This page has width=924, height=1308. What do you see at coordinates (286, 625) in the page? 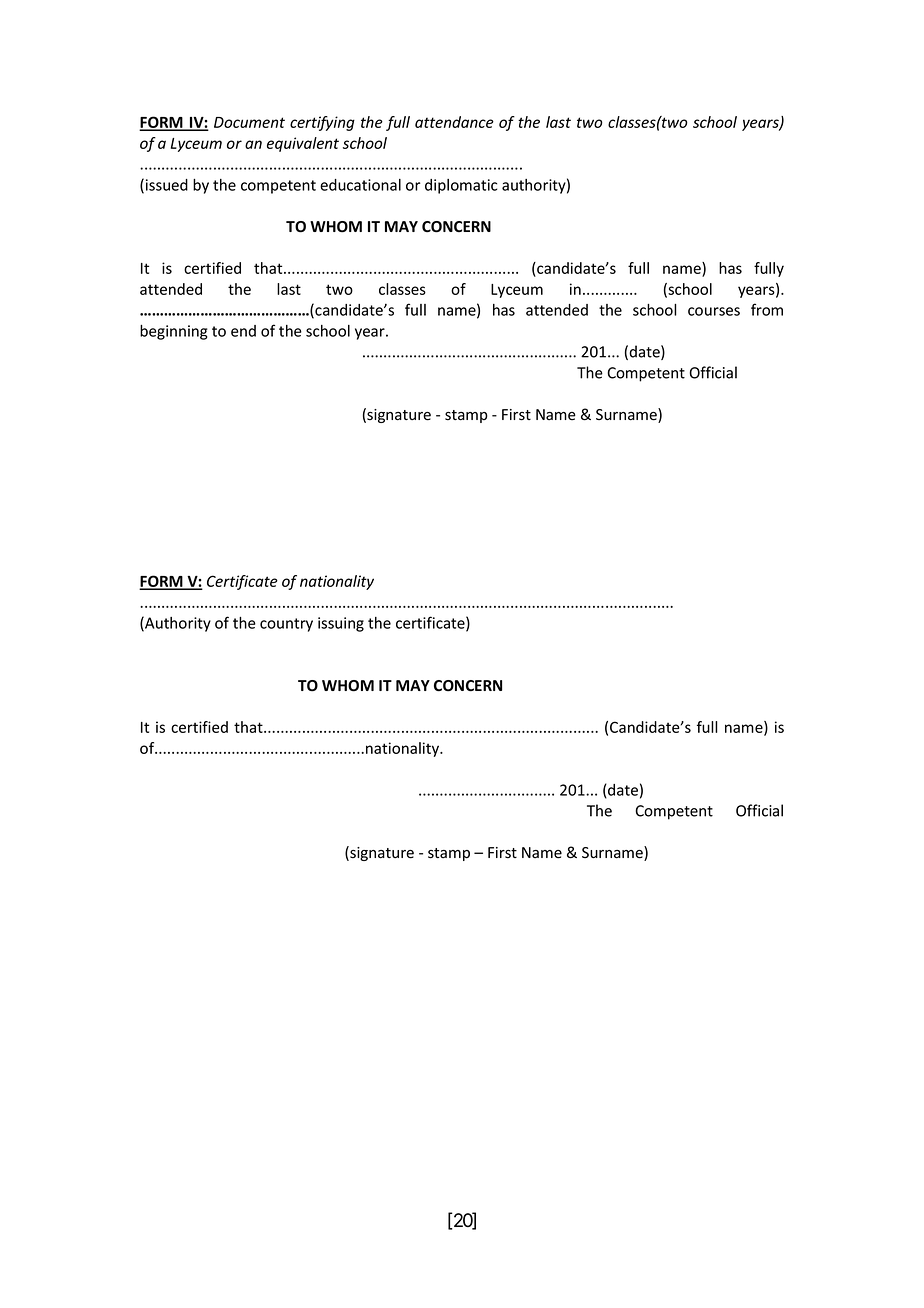
I see `country` at bounding box center [286, 625].
